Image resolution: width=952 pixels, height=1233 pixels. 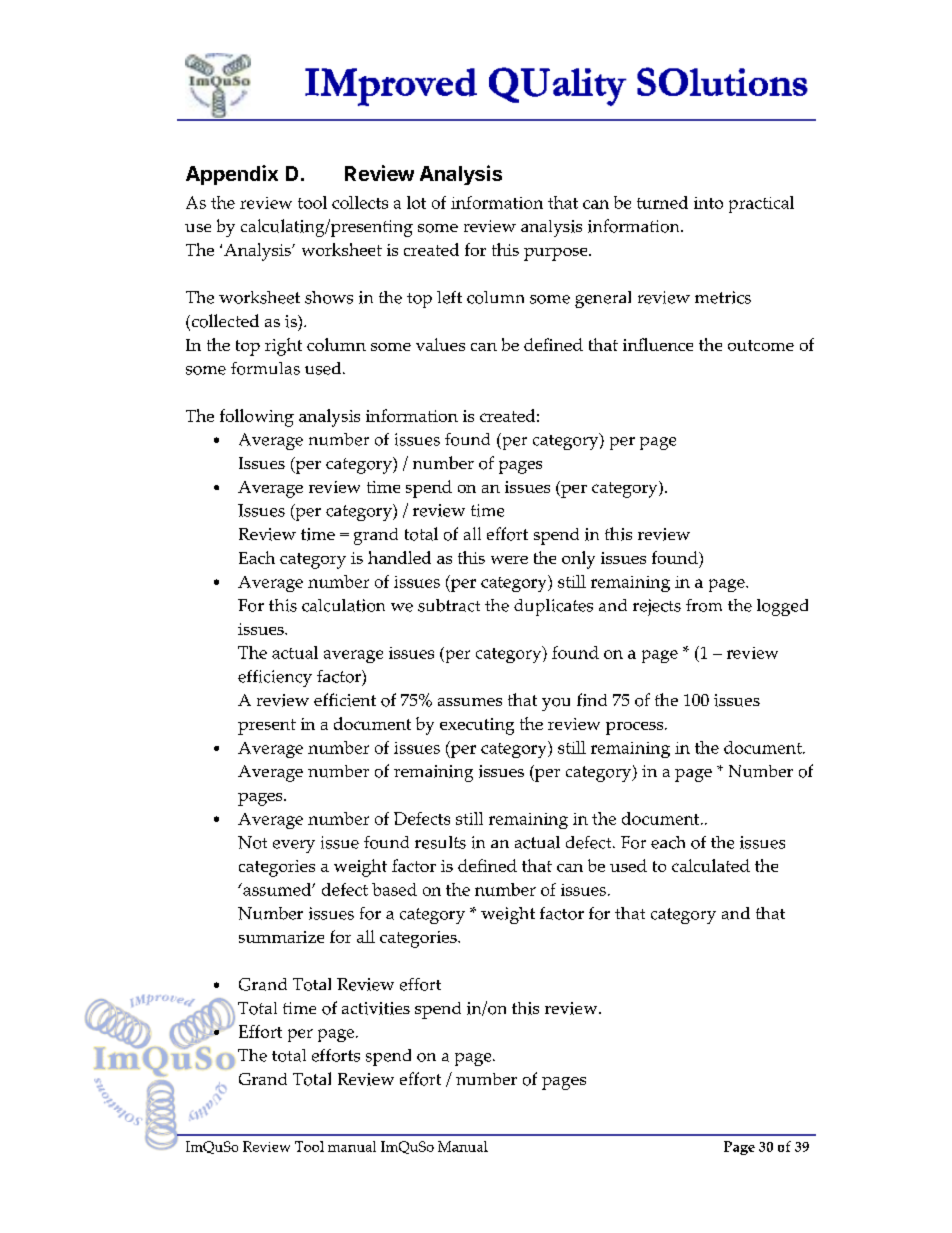 What do you see at coordinates (232, 175) in the page?
I see `Appendix` at bounding box center [232, 175].
